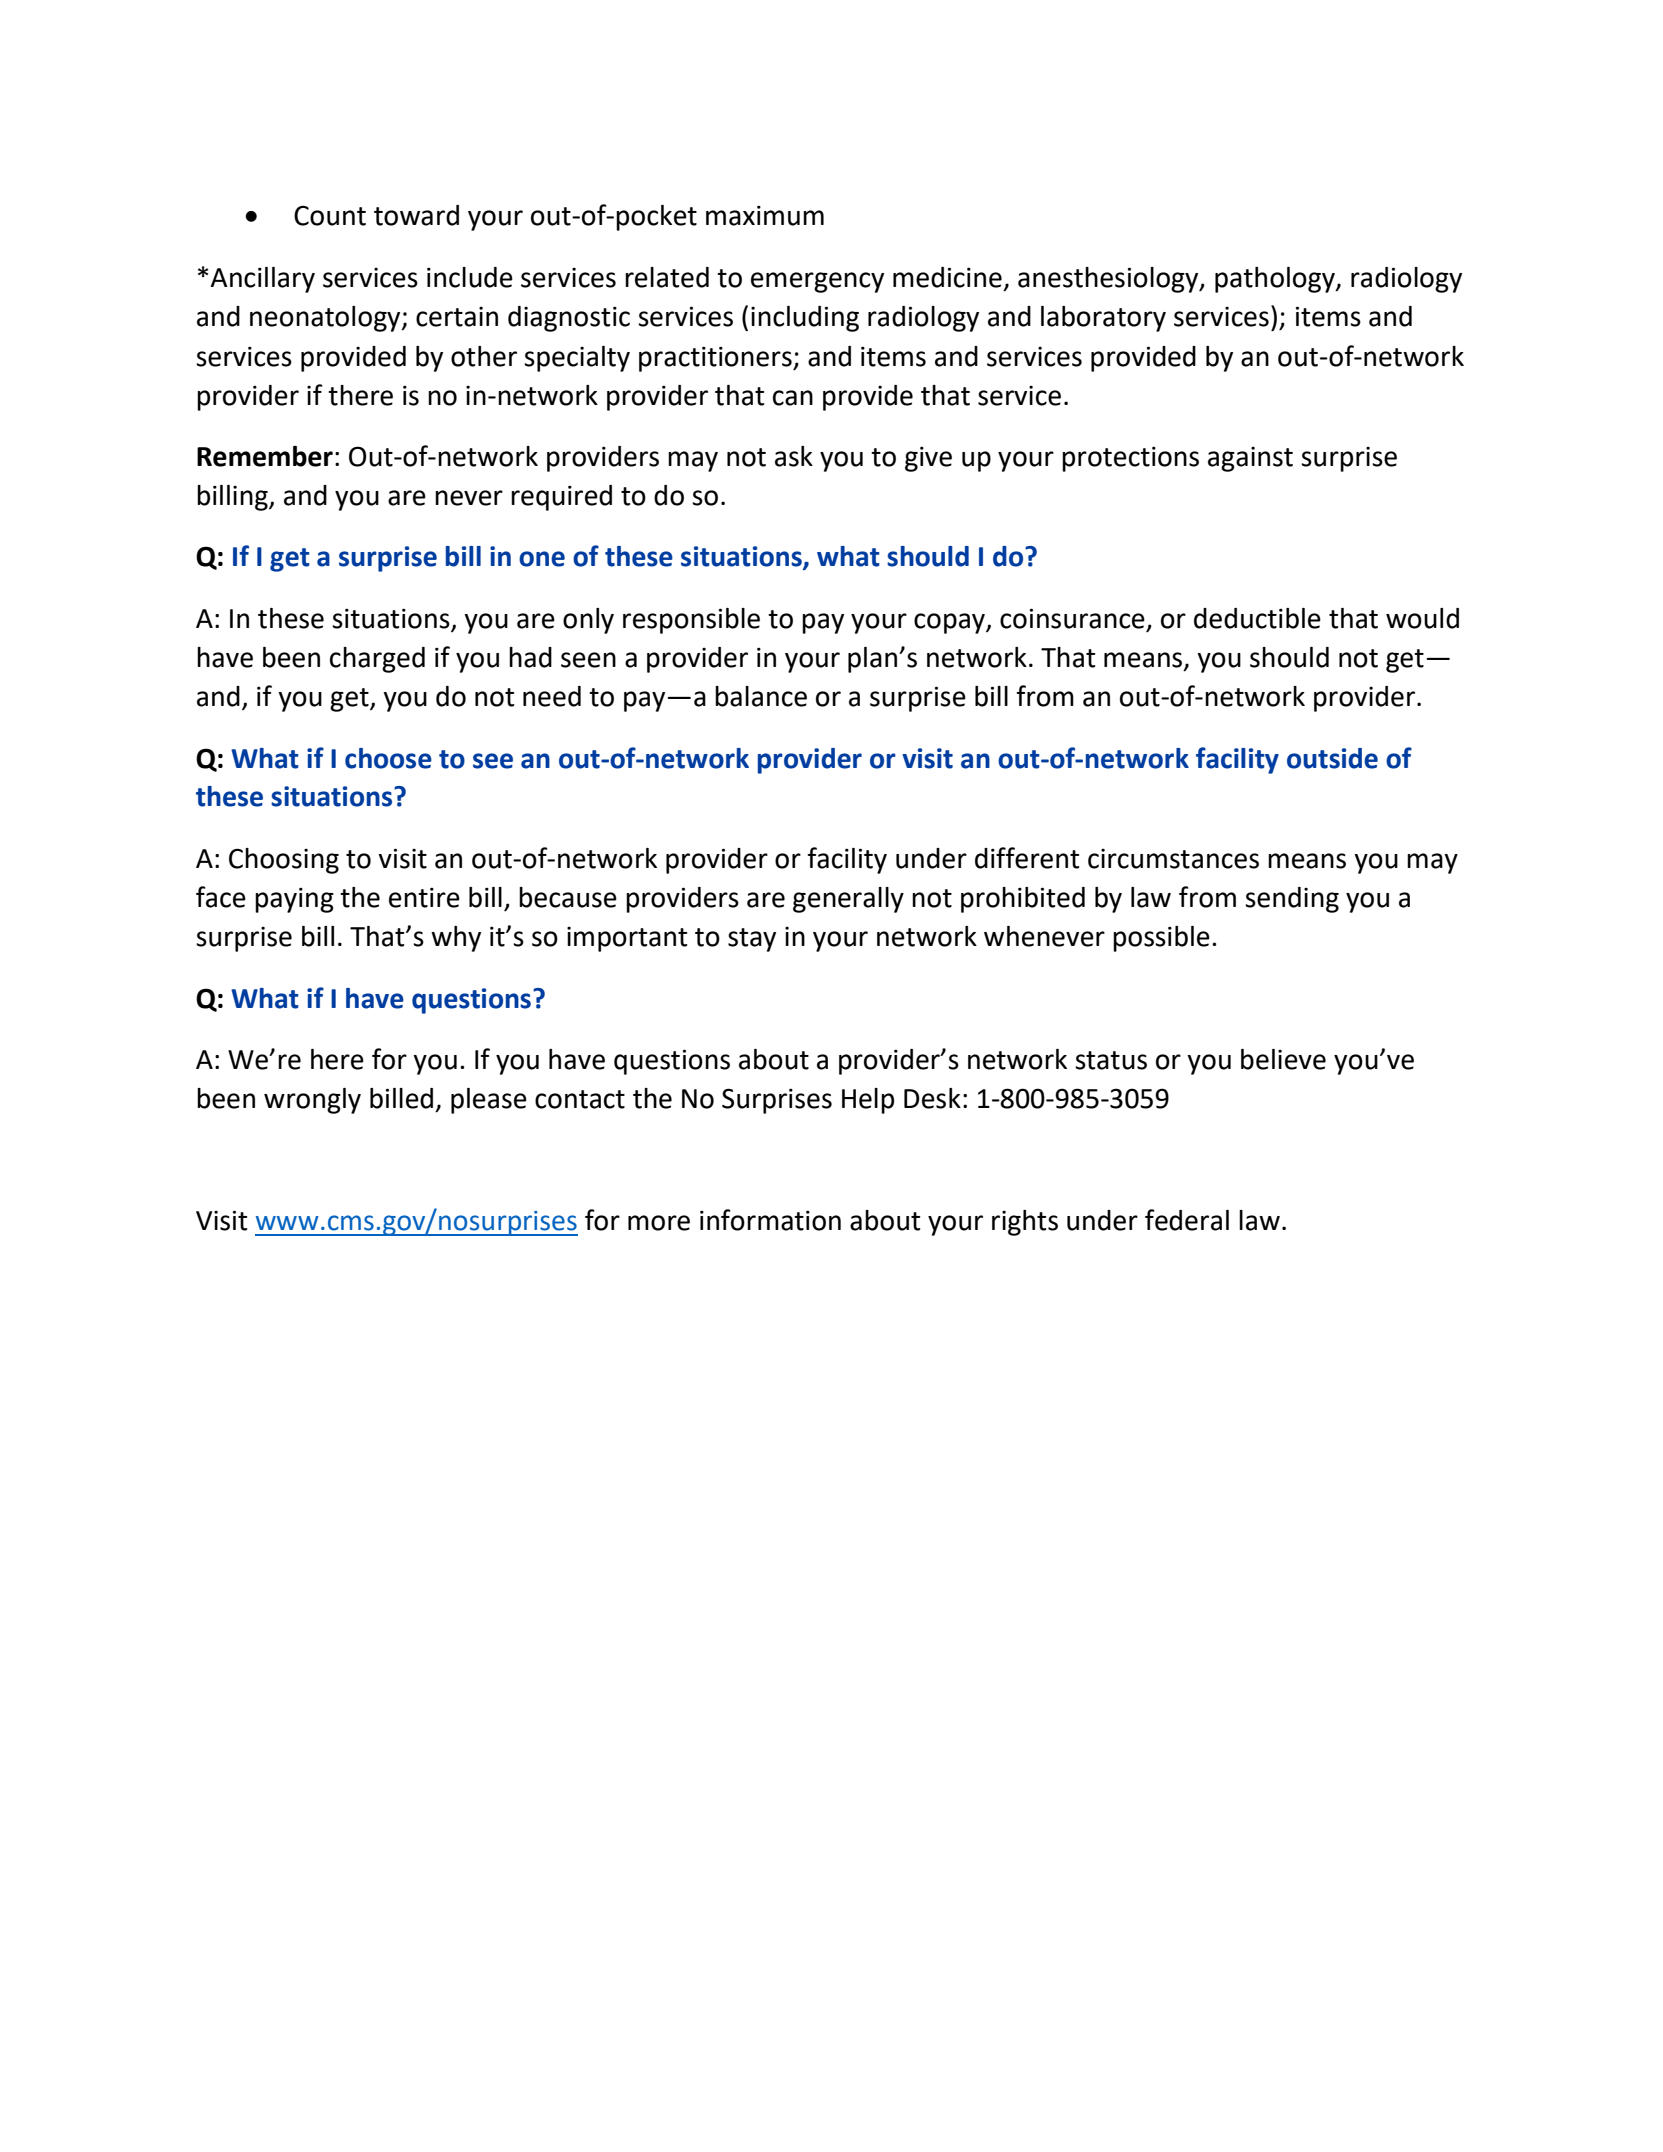 The width and height of the page is (1663, 2152). Describe the element at coordinates (691, 621) in the page. I see `responsible` at that location.
